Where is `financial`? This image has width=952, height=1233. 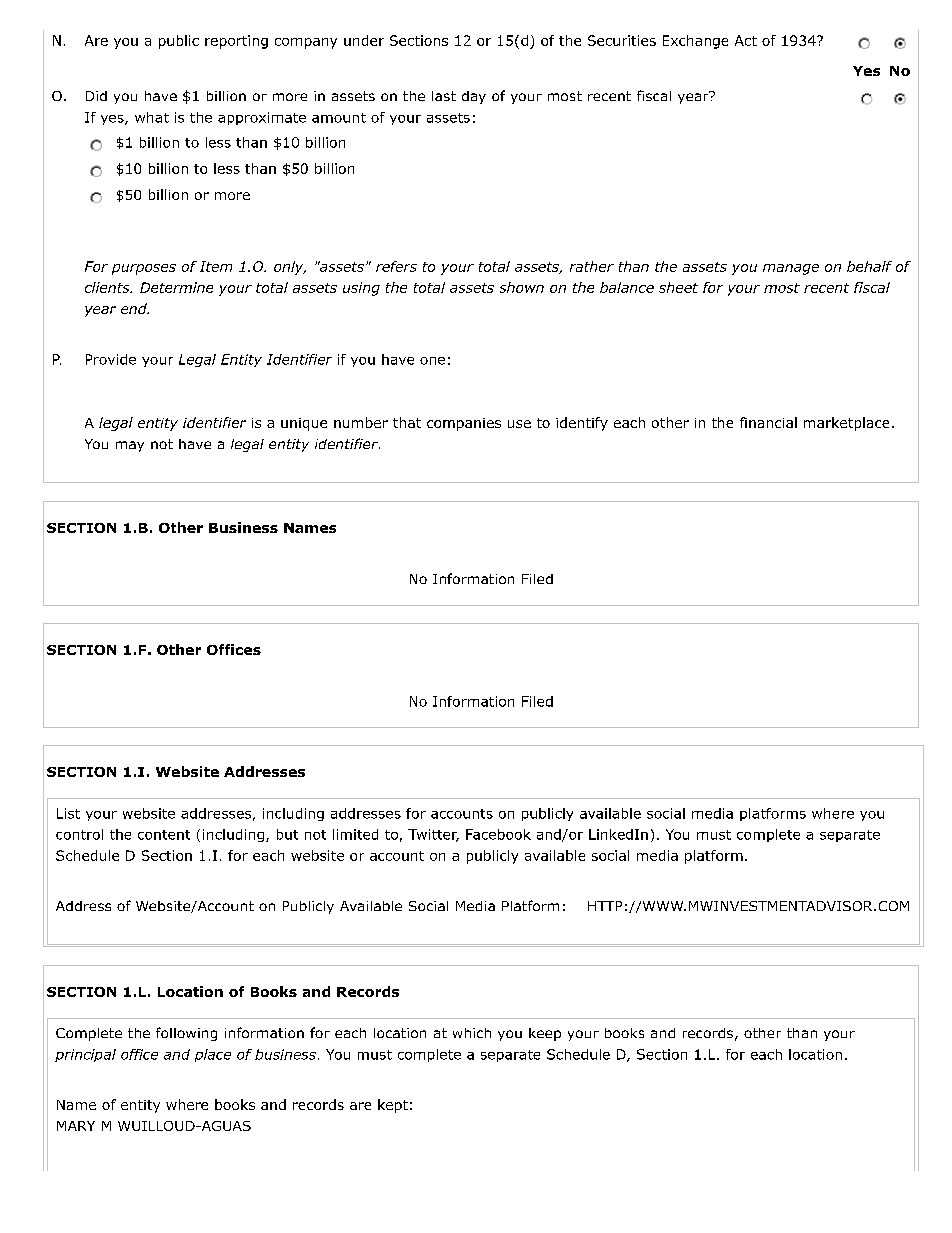 financial is located at coordinates (768, 422).
